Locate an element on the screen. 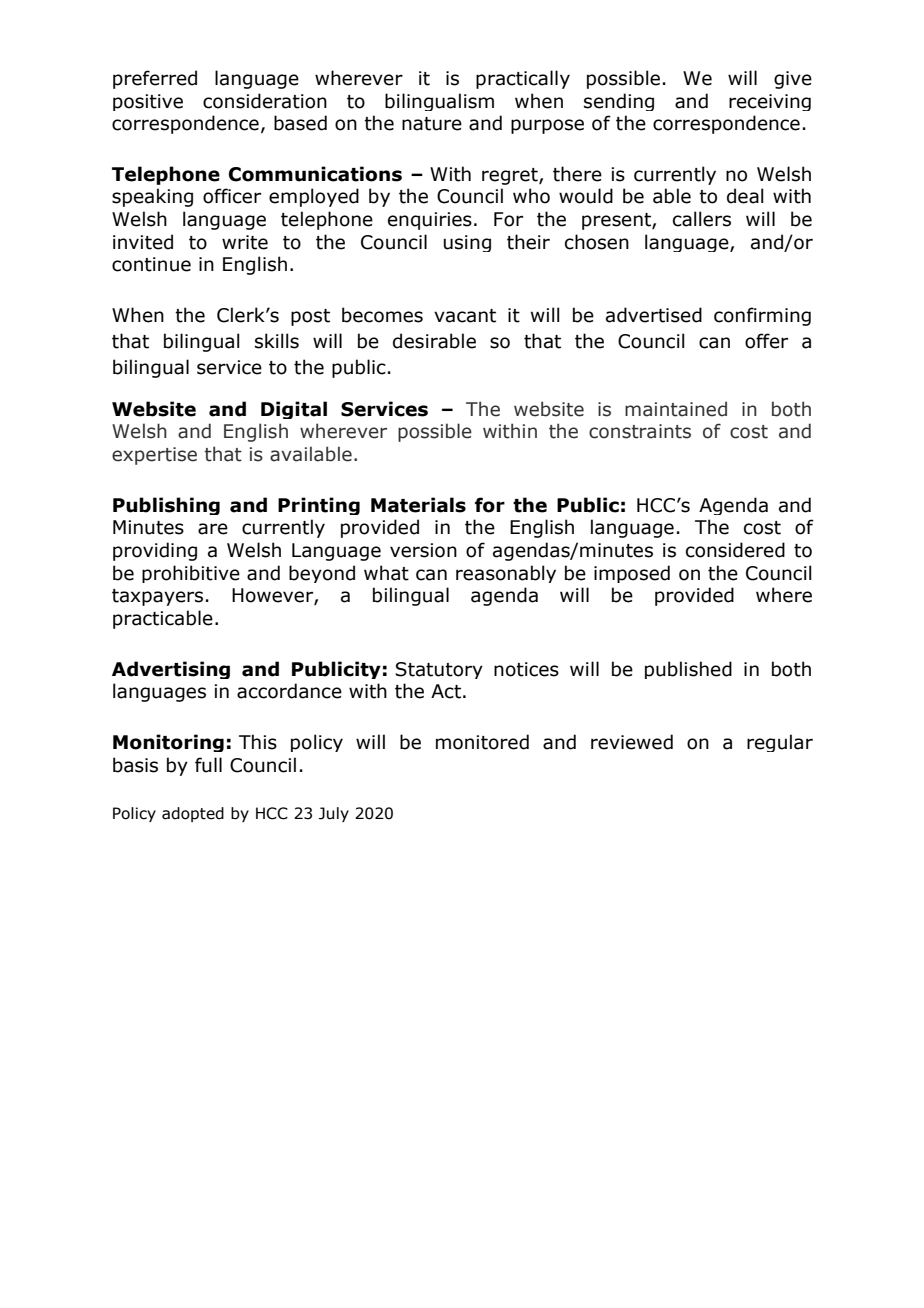  regular is located at coordinates (780, 743).
